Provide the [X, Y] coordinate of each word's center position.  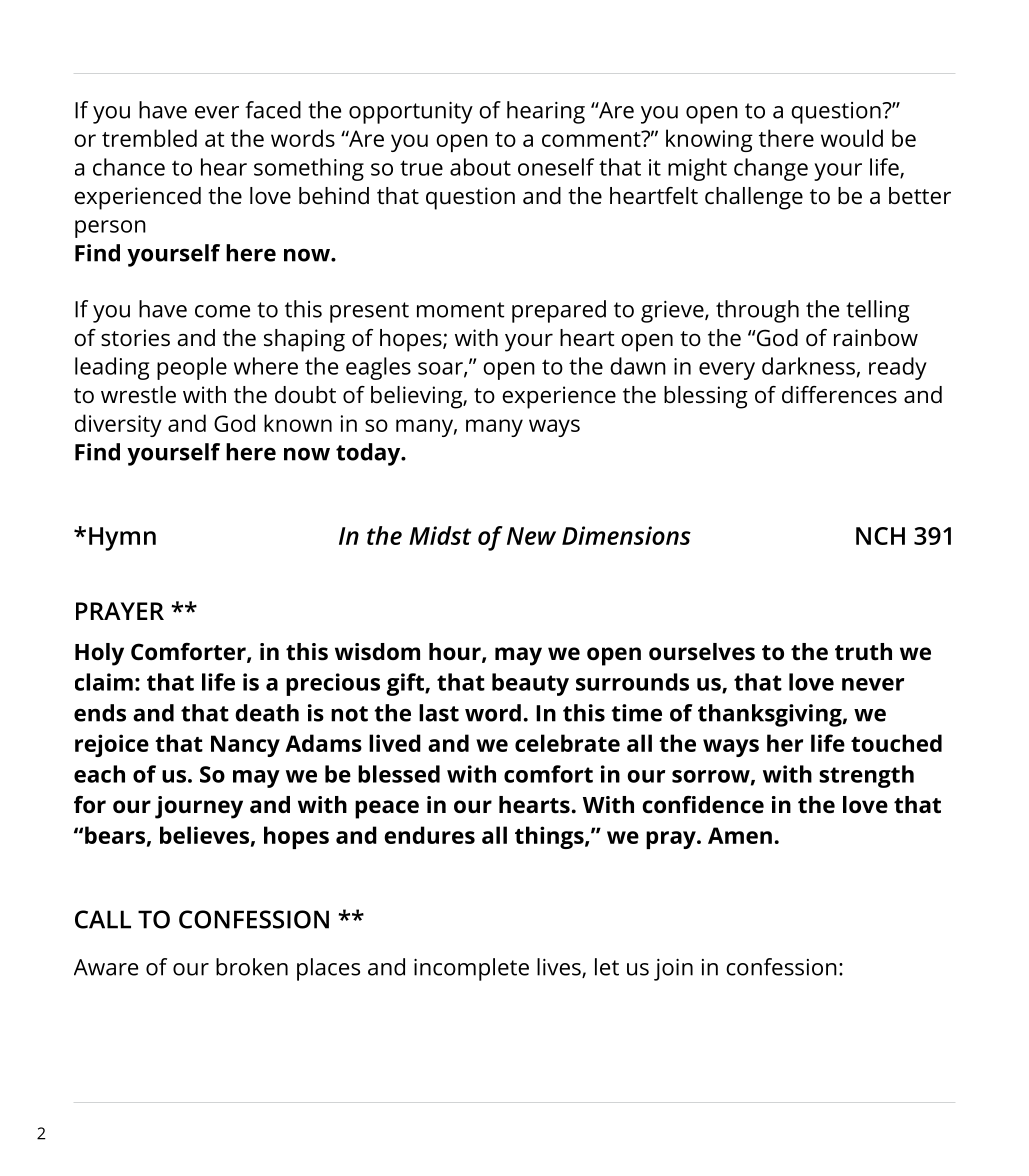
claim [104, 682]
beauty [530, 684]
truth [863, 652]
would [852, 138]
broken [252, 967]
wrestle [138, 395]
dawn [638, 366]
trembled [149, 138]
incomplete [471, 969]
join [673, 970]
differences [839, 395]
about [480, 167]
